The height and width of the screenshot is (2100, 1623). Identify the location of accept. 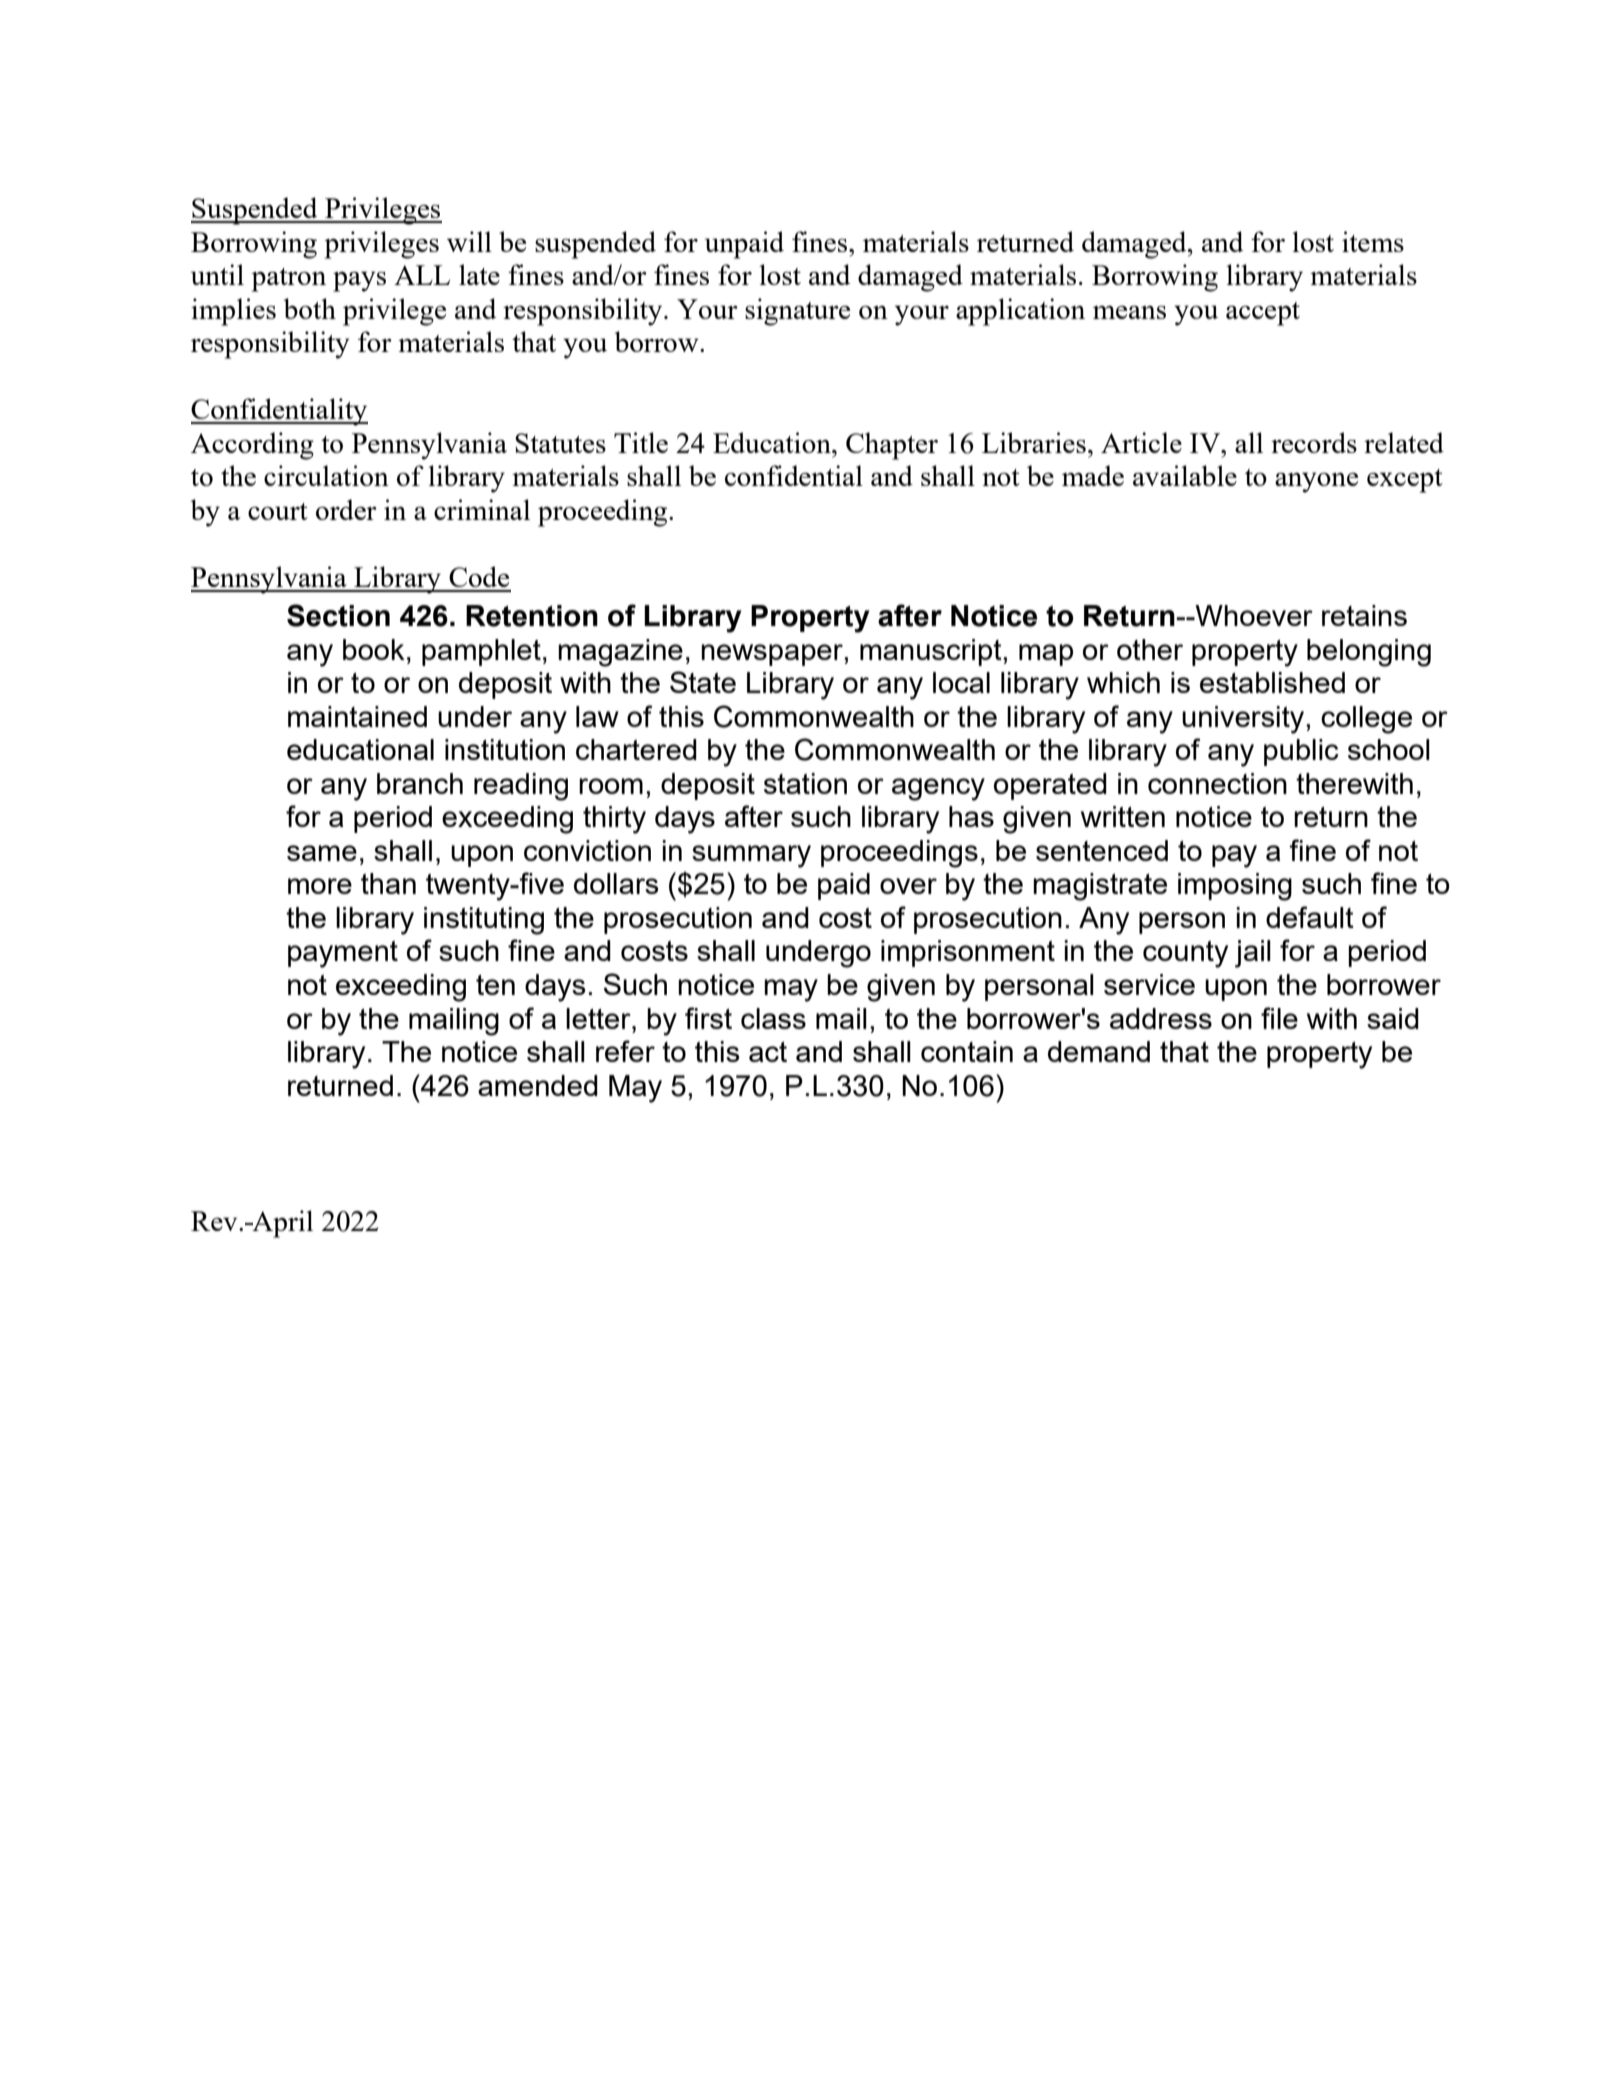
(1263, 314).
